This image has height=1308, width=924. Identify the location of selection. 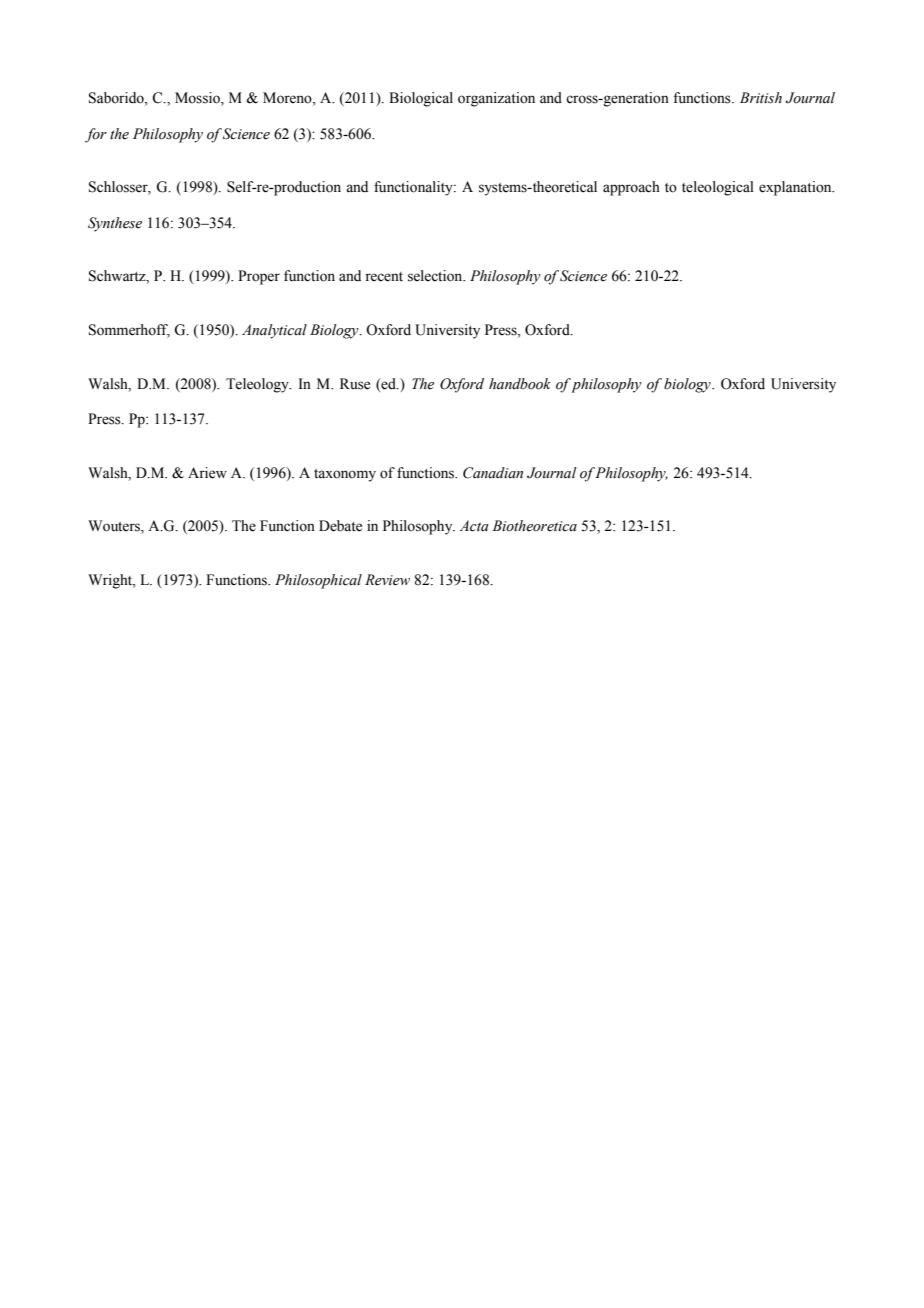
(436, 276).
